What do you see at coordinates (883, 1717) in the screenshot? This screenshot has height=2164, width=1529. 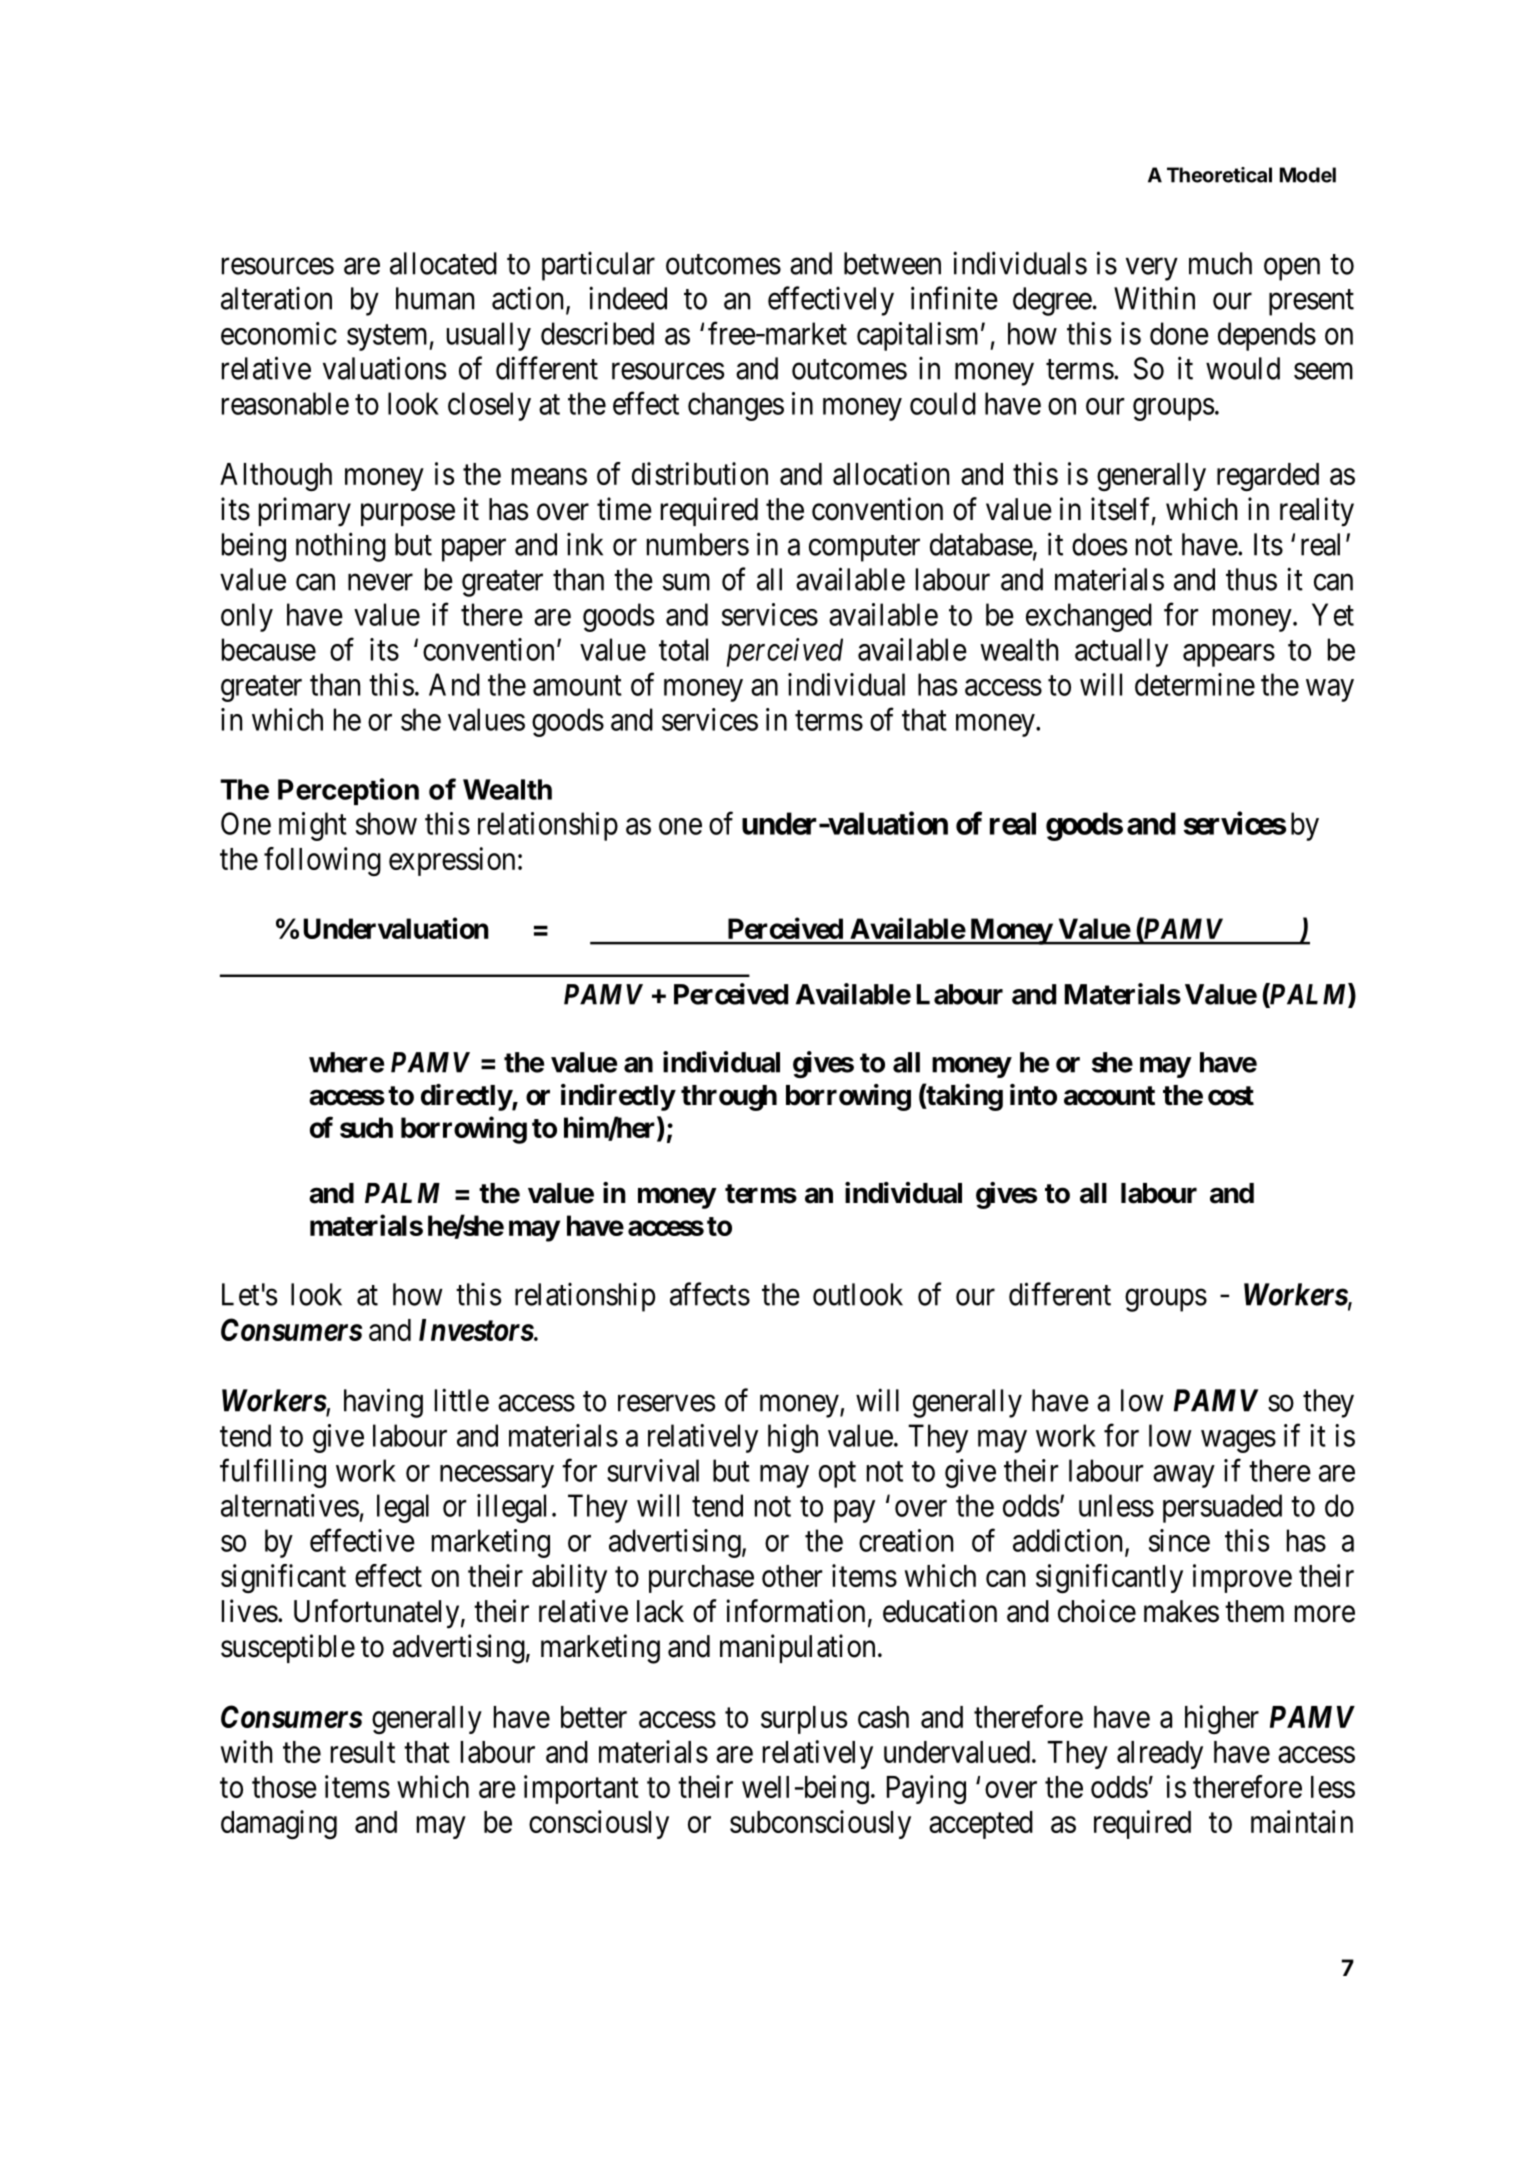 I see `cash` at bounding box center [883, 1717].
